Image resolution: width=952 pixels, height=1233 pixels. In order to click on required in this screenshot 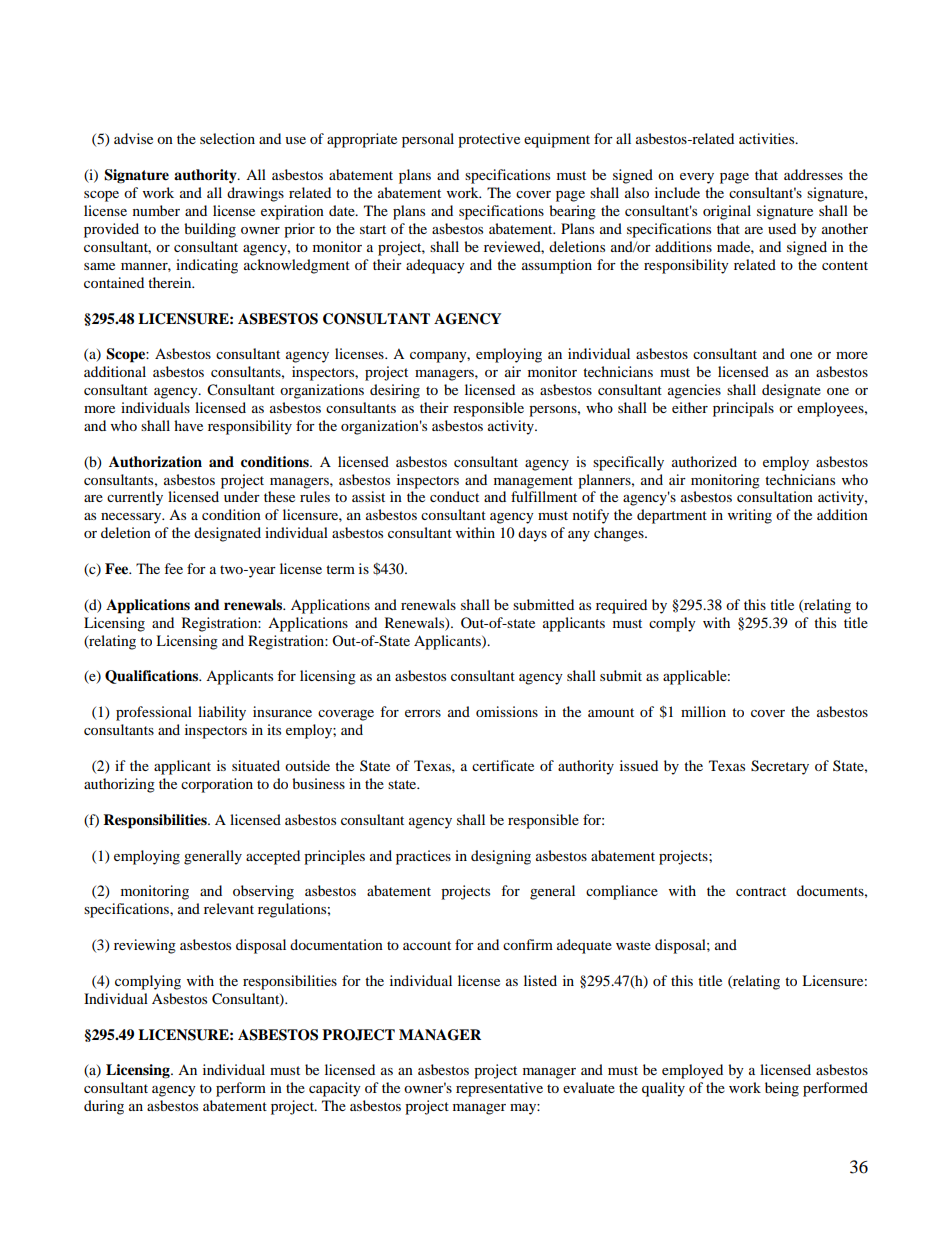, I will do `click(621, 606)`.
